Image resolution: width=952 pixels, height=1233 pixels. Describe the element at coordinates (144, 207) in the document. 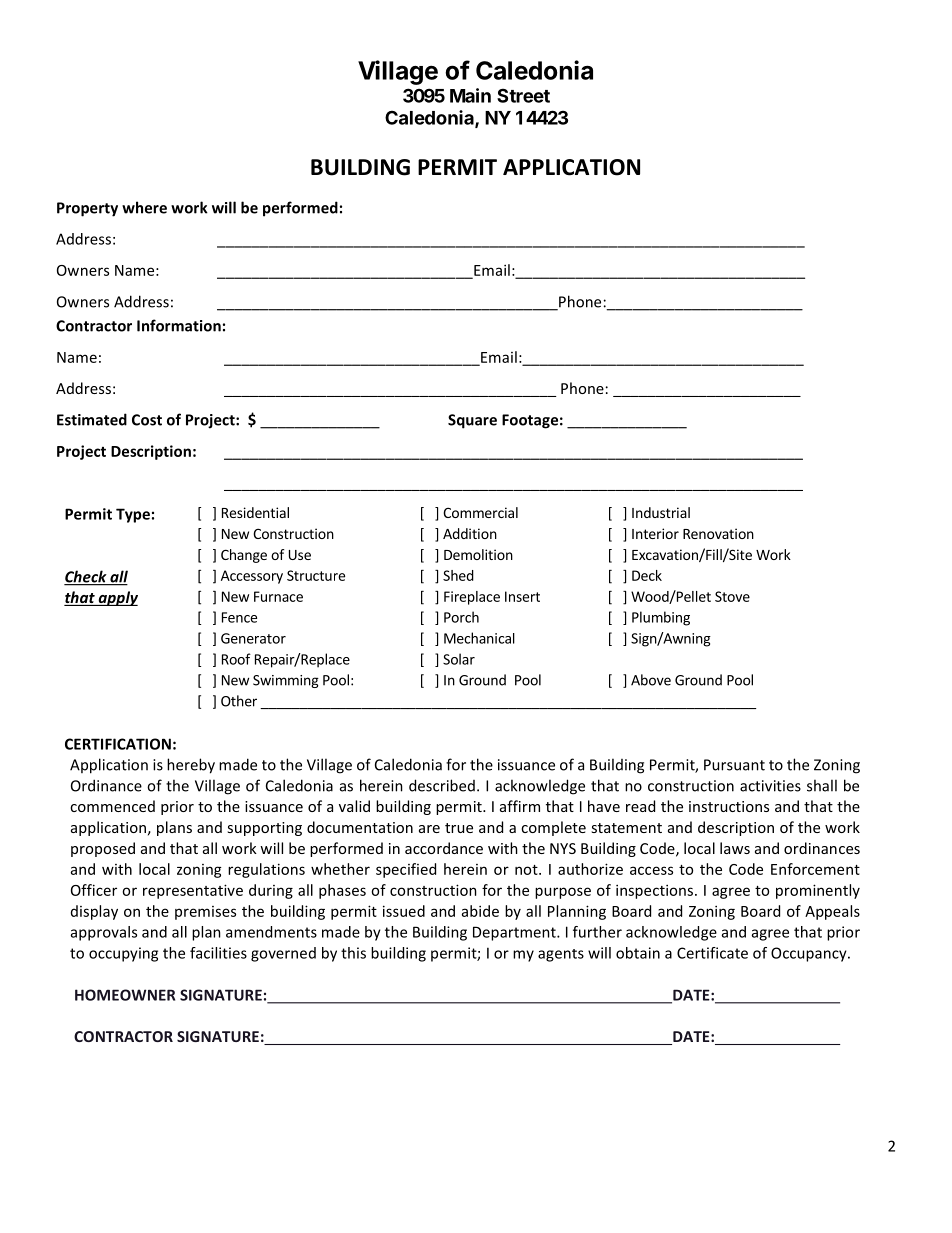

I see `where` at that location.
